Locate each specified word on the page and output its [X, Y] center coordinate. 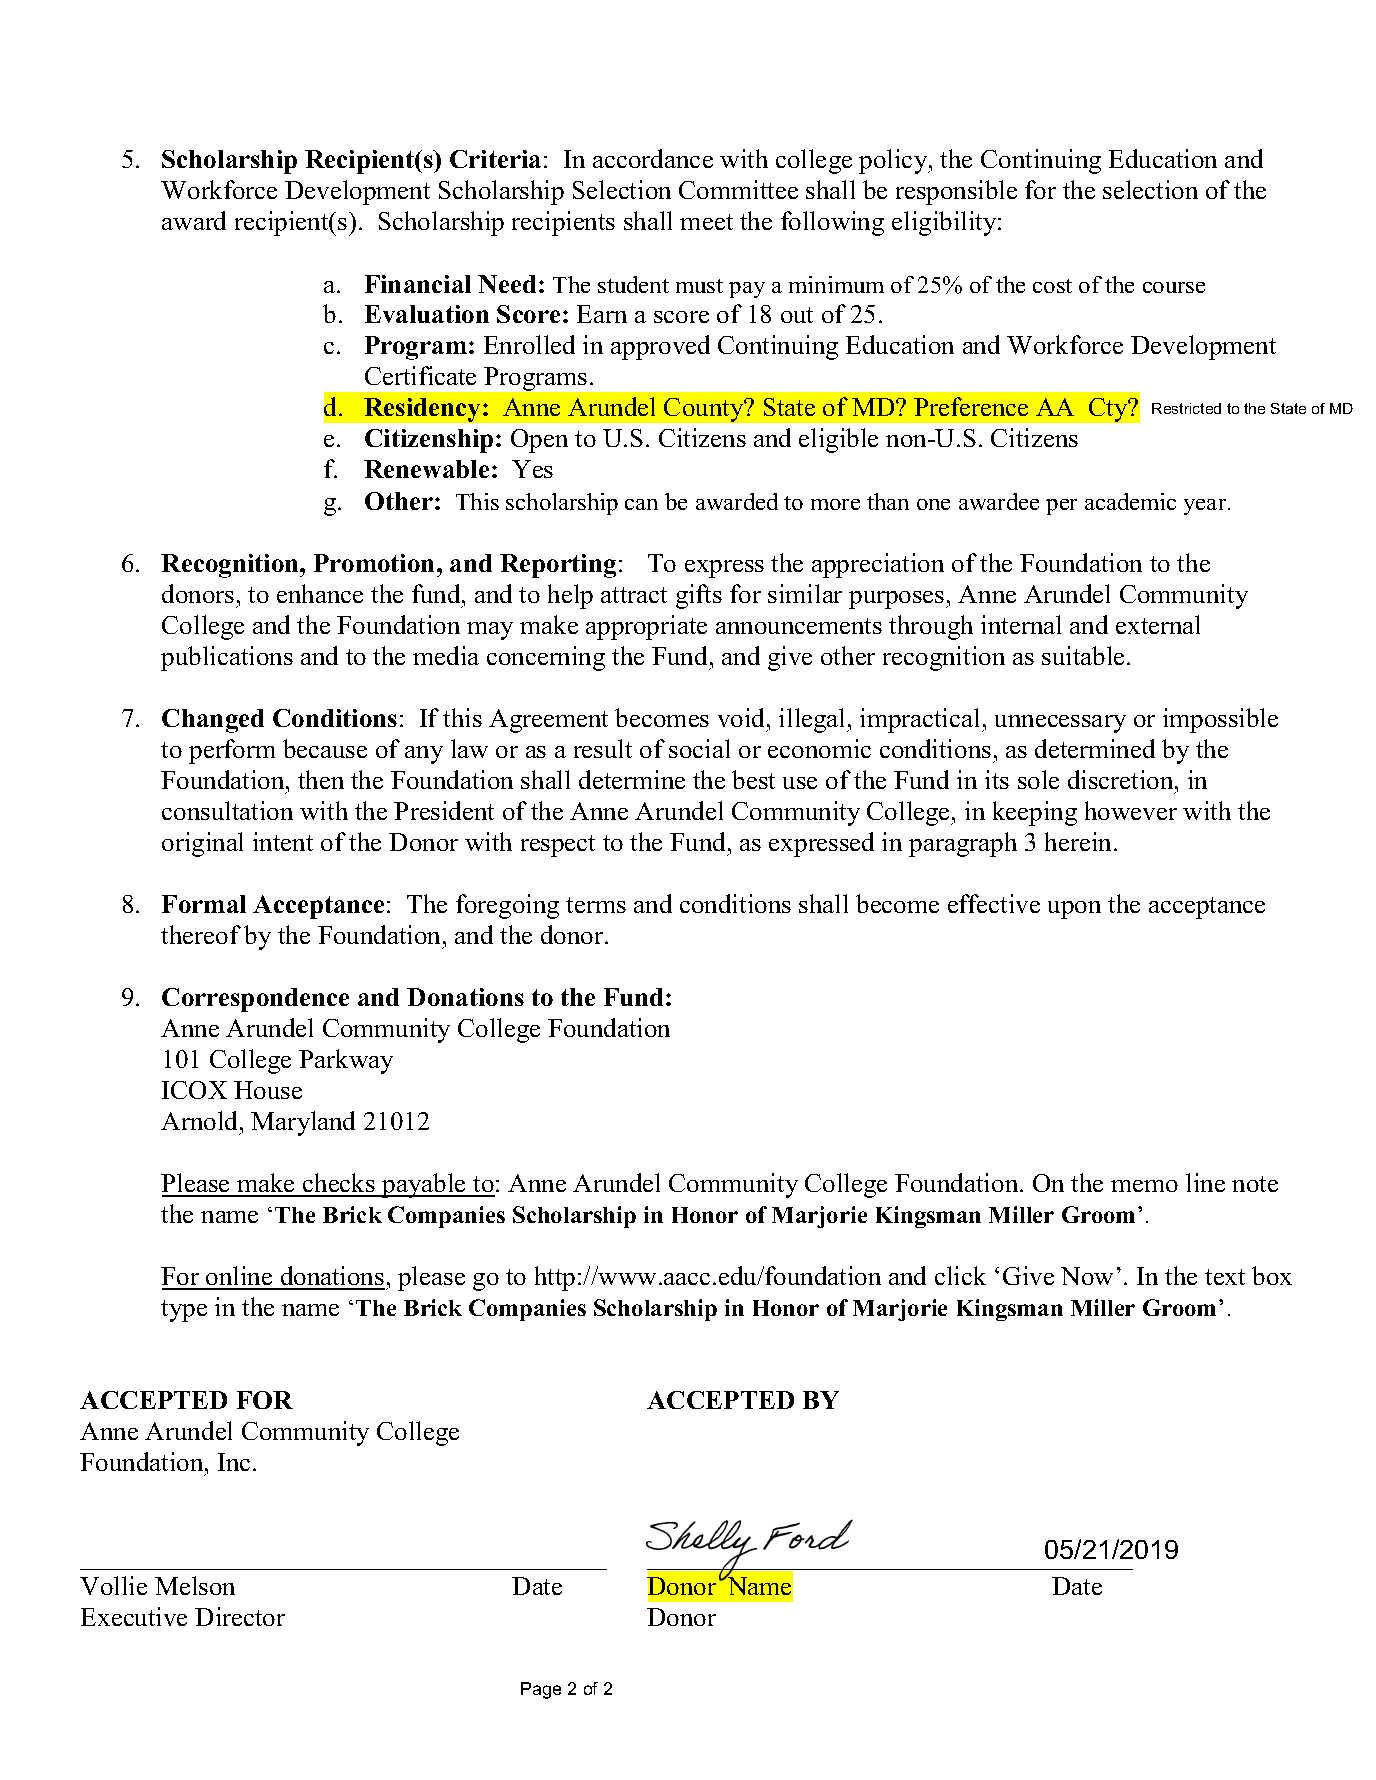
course [1174, 287]
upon [1074, 910]
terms [596, 905]
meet [706, 222]
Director [240, 1616]
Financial [418, 284]
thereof [201, 934]
